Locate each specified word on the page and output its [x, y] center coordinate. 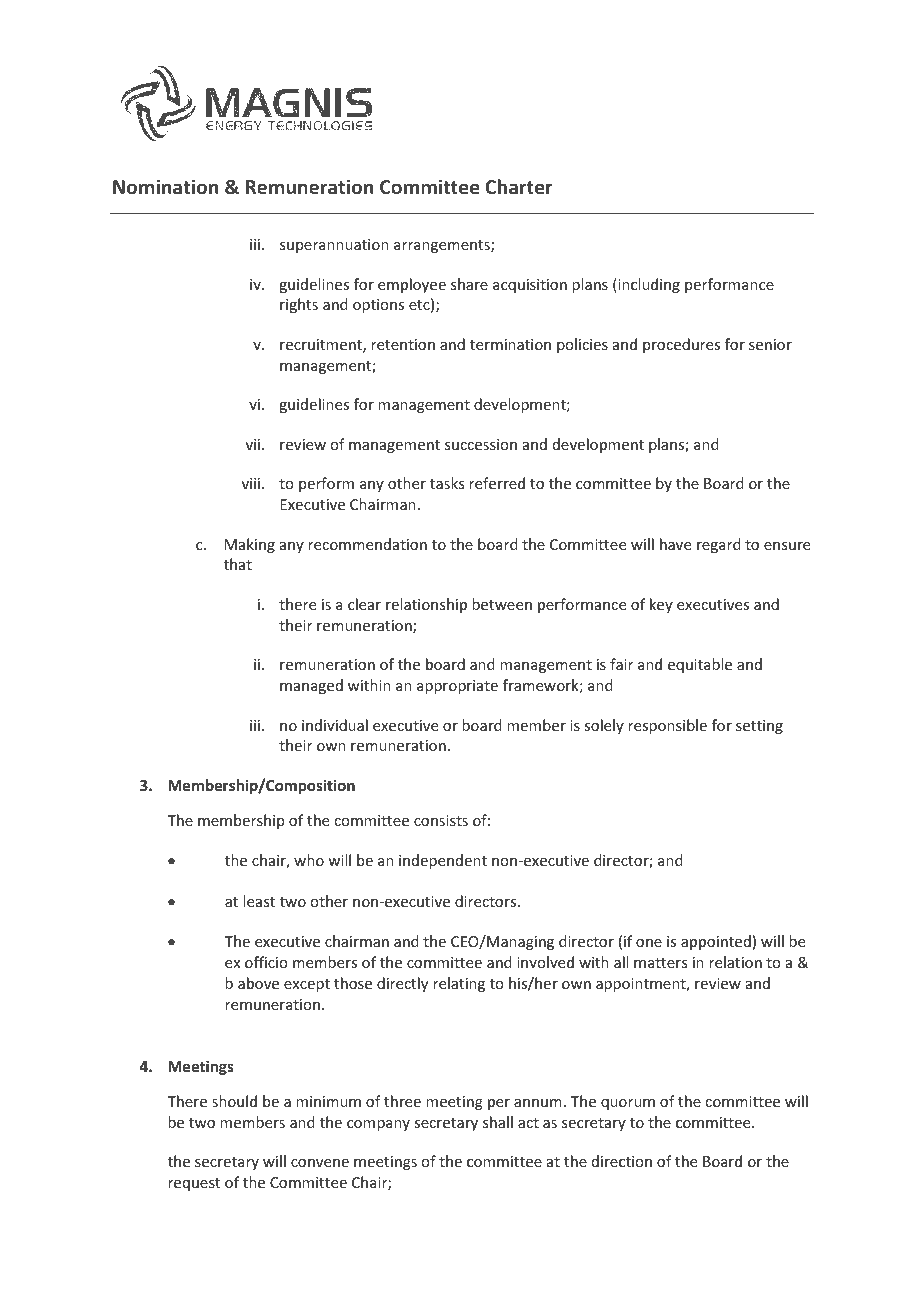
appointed [716, 942]
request [194, 1184]
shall [498, 1122]
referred [497, 483]
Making [250, 545]
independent [443, 861]
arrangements [443, 246]
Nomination [165, 186]
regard [719, 545]
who [309, 860]
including [648, 285]
